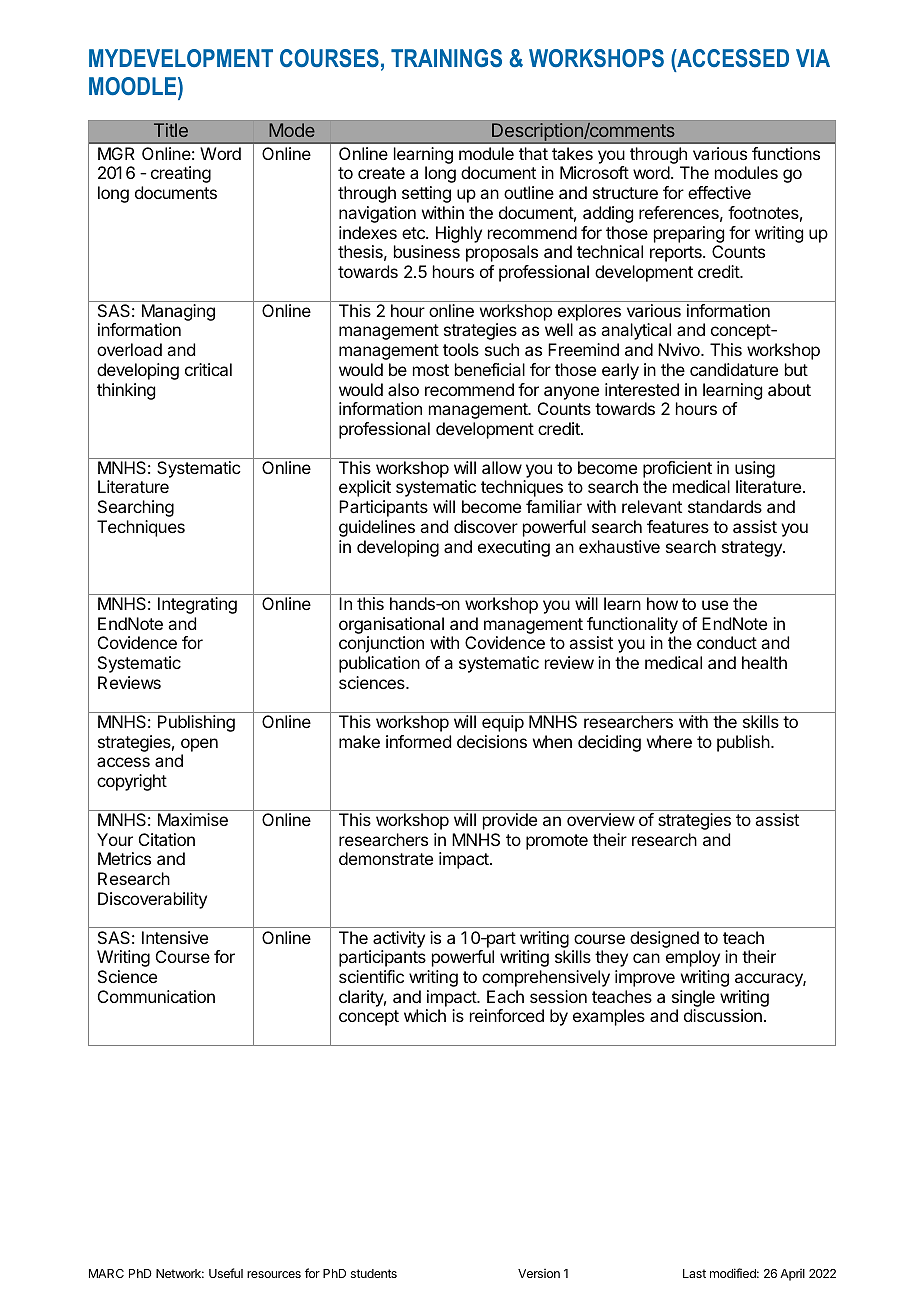 This image has width=924, height=1308. I want to click on Title, so click(171, 130).
